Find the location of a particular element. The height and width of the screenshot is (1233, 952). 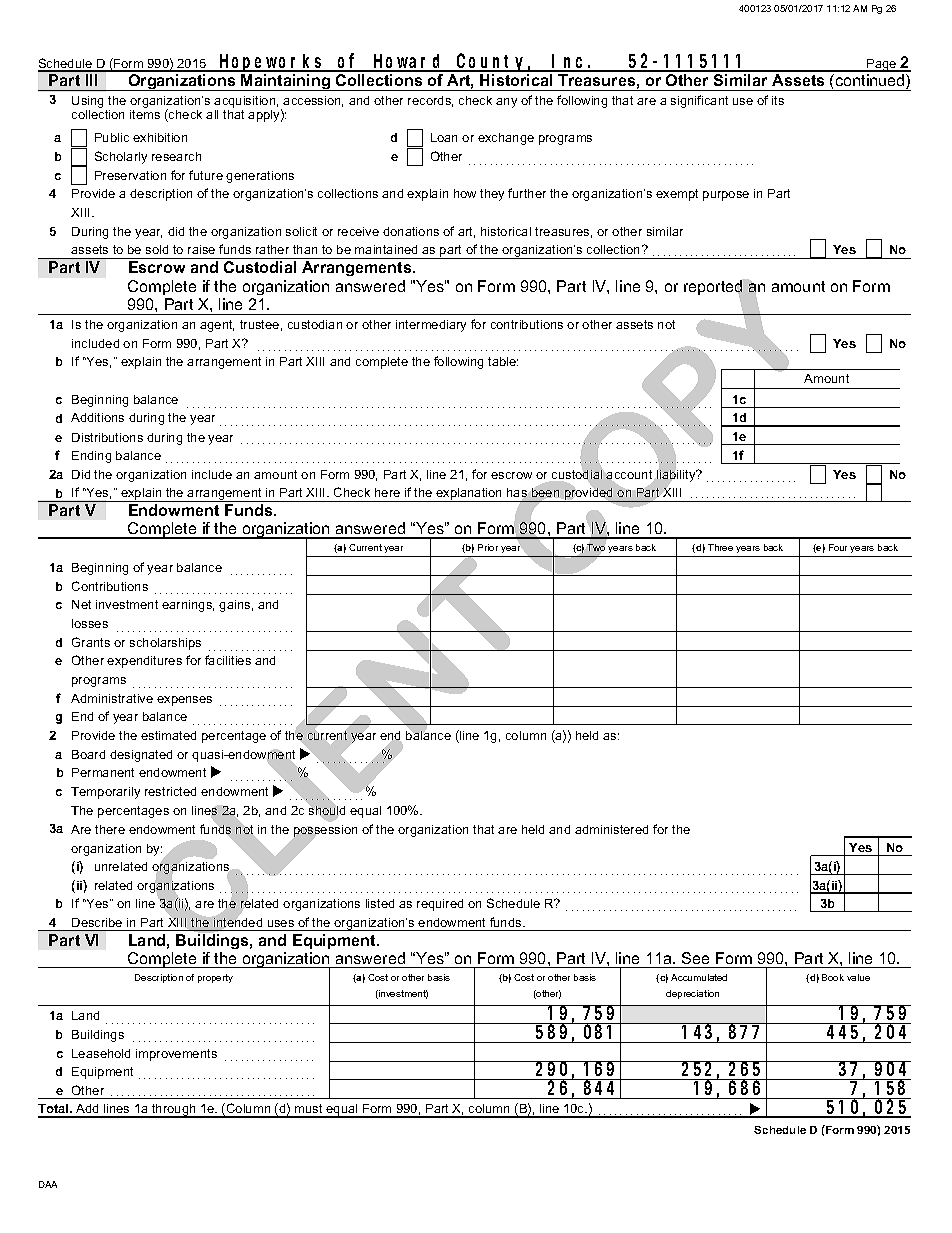

records is located at coordinates (430, 101).
